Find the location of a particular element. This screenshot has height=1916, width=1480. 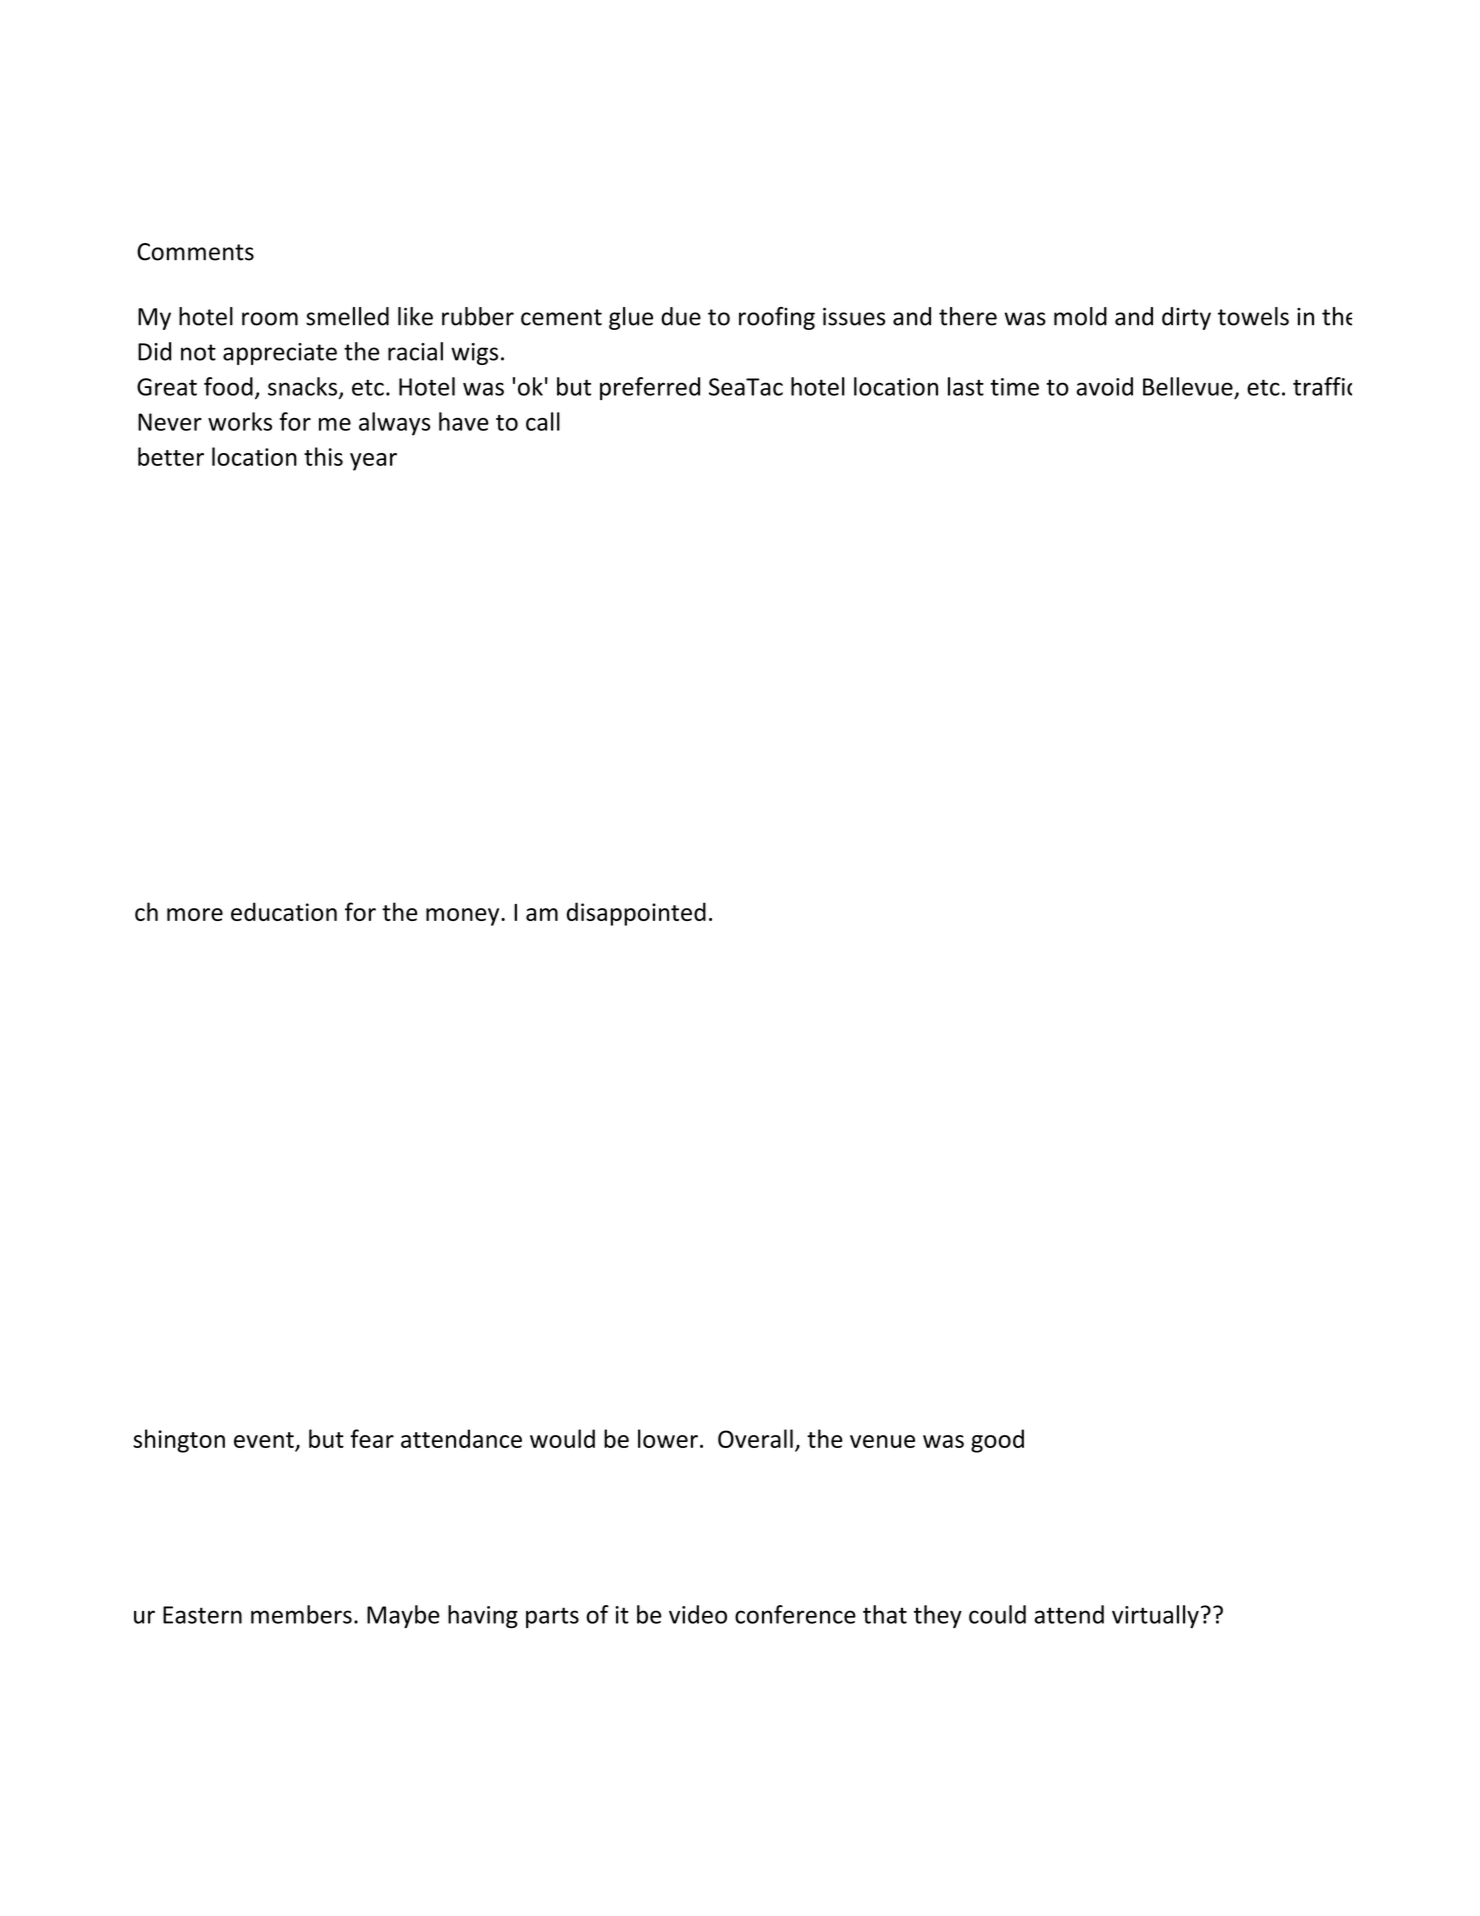

money is located at coordinates (464, 917).
